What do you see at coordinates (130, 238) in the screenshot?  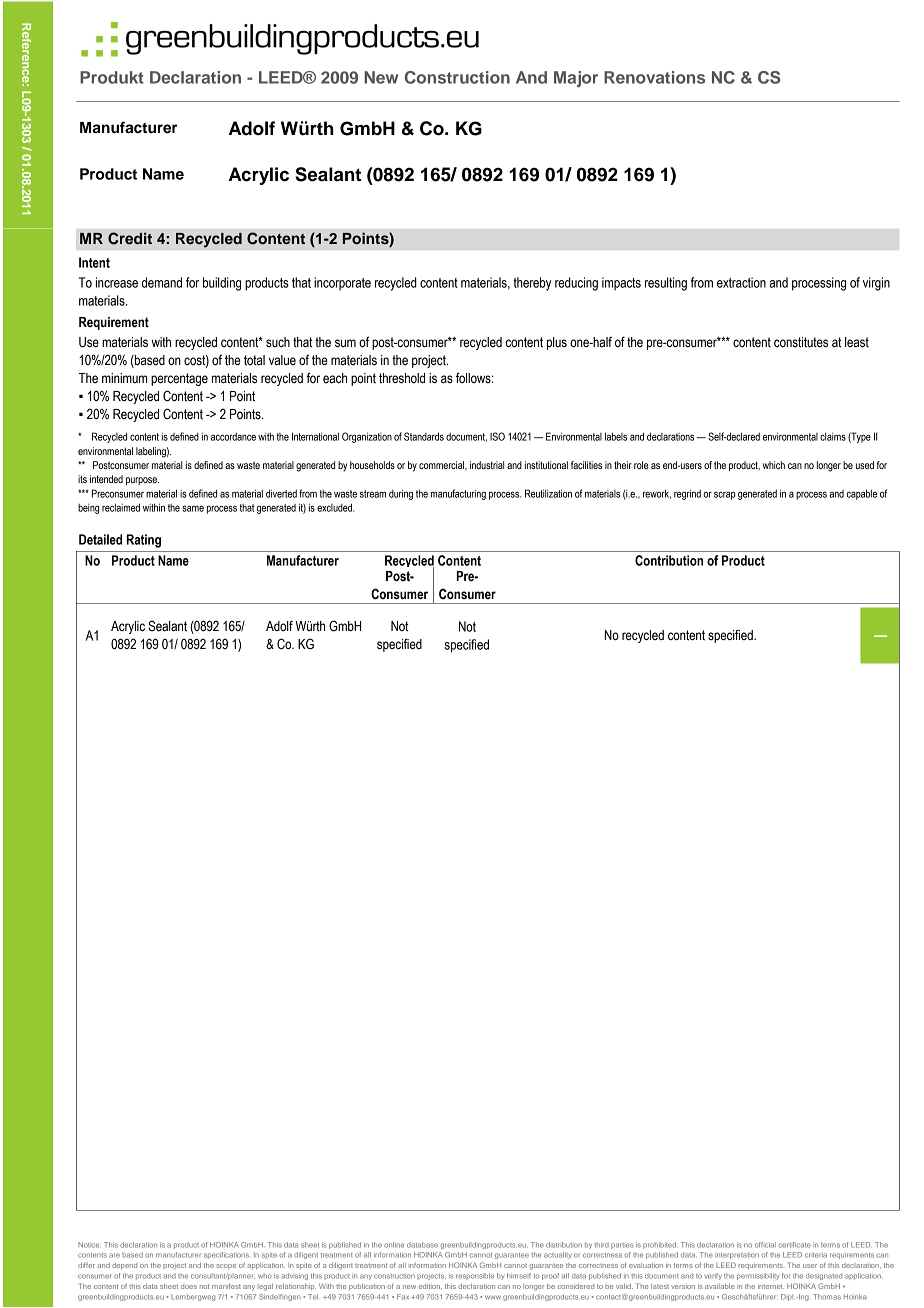 I see `Credit` at bounding box center [130, 238].
